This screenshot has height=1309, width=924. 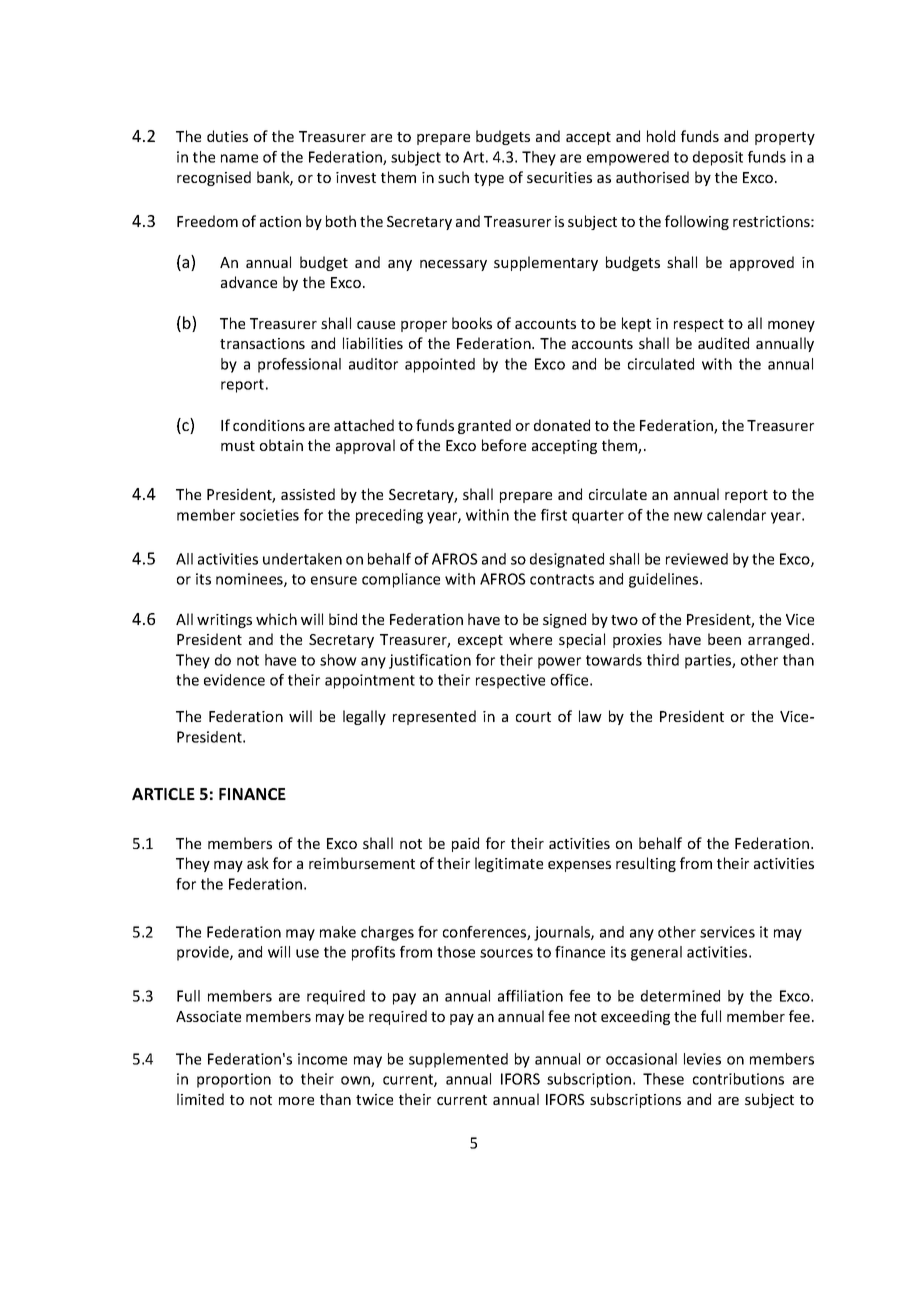 What do you see at coordinates (276, 619) in the screenshot?
I see `which` at bounding box center [276, 619].
